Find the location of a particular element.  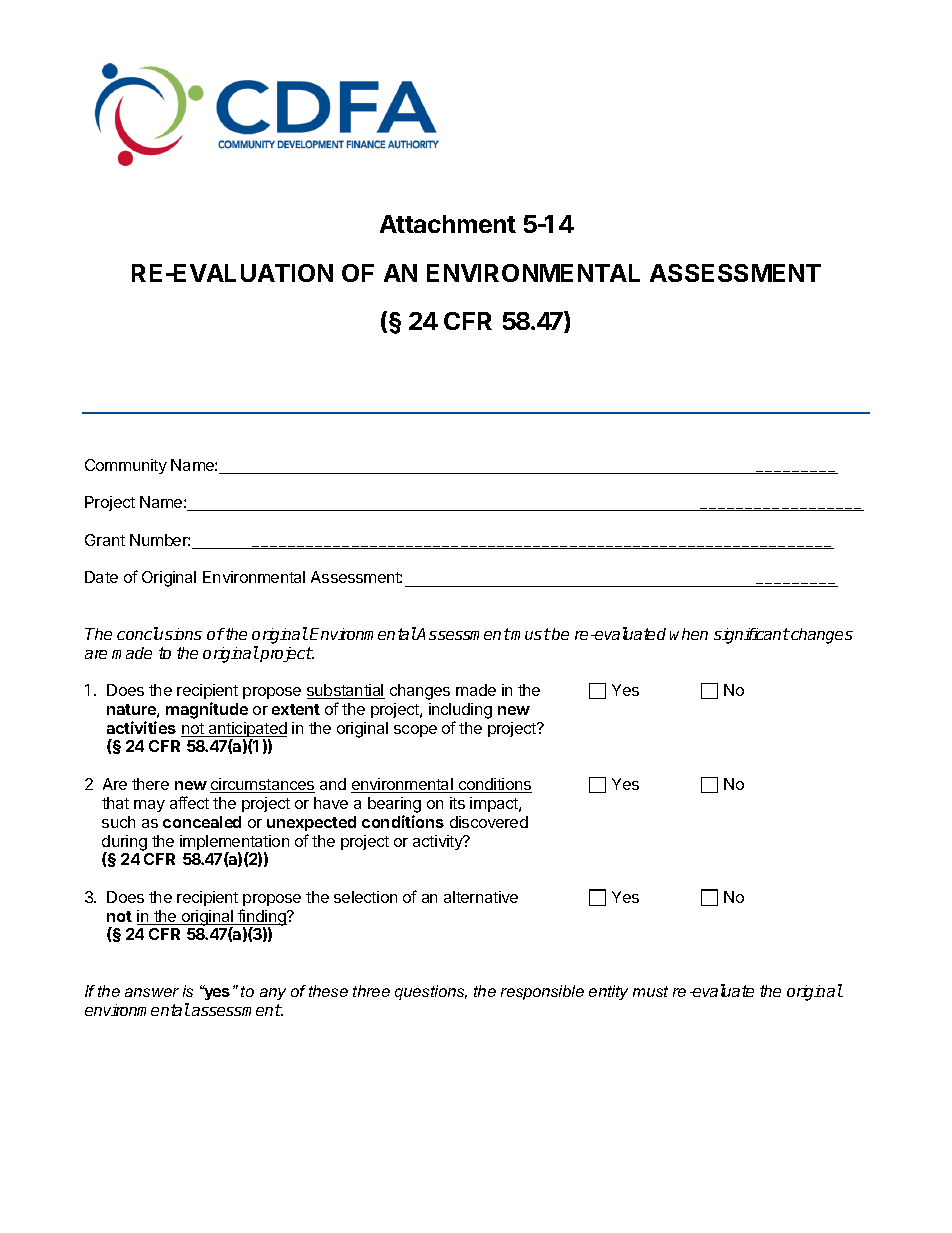

affect is located at coordinates (189, 802).
